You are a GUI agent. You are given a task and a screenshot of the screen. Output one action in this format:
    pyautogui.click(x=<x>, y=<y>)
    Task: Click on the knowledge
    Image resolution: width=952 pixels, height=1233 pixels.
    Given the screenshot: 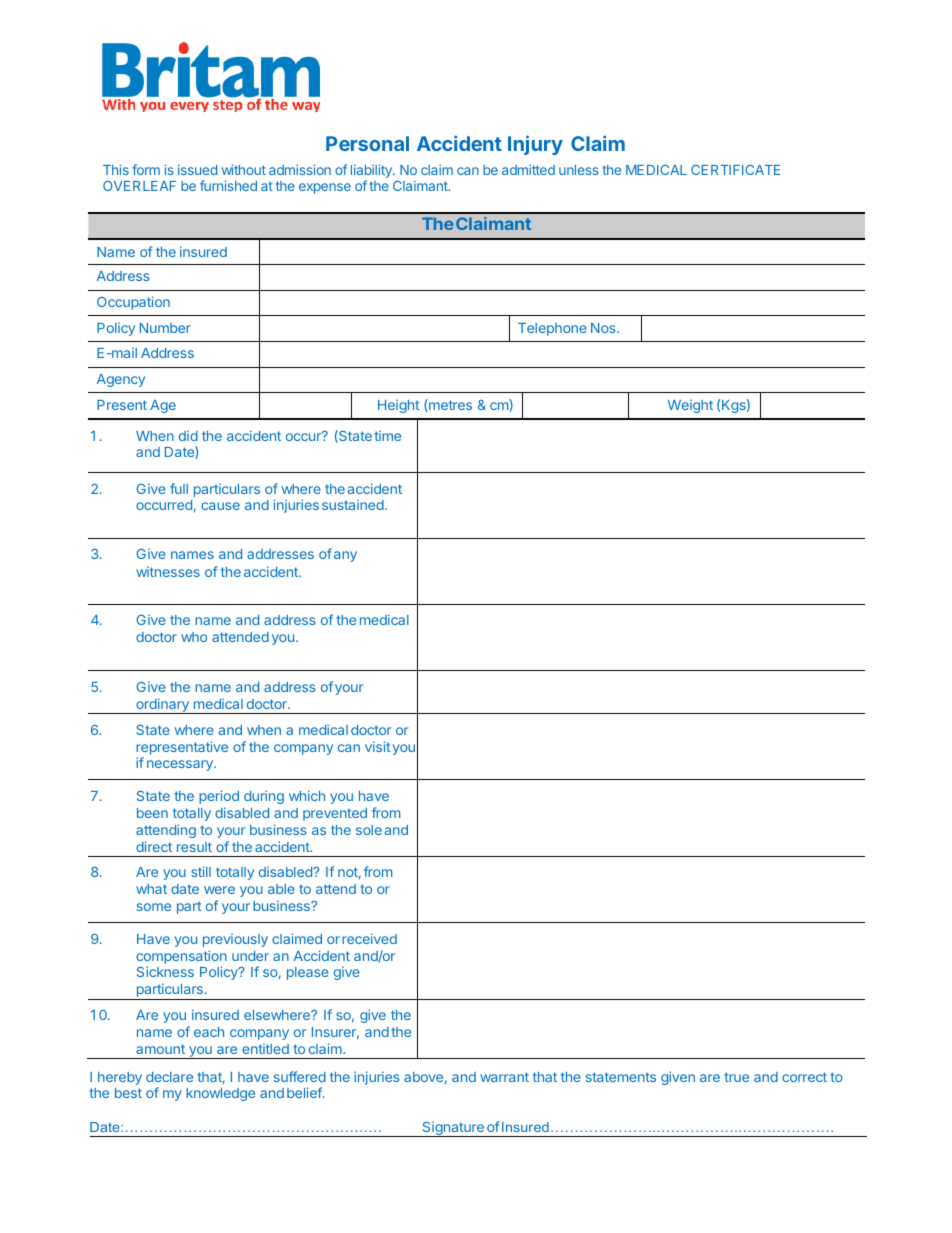 What is the action you would take?
    pyautogui.click(x=220, y=1094)
